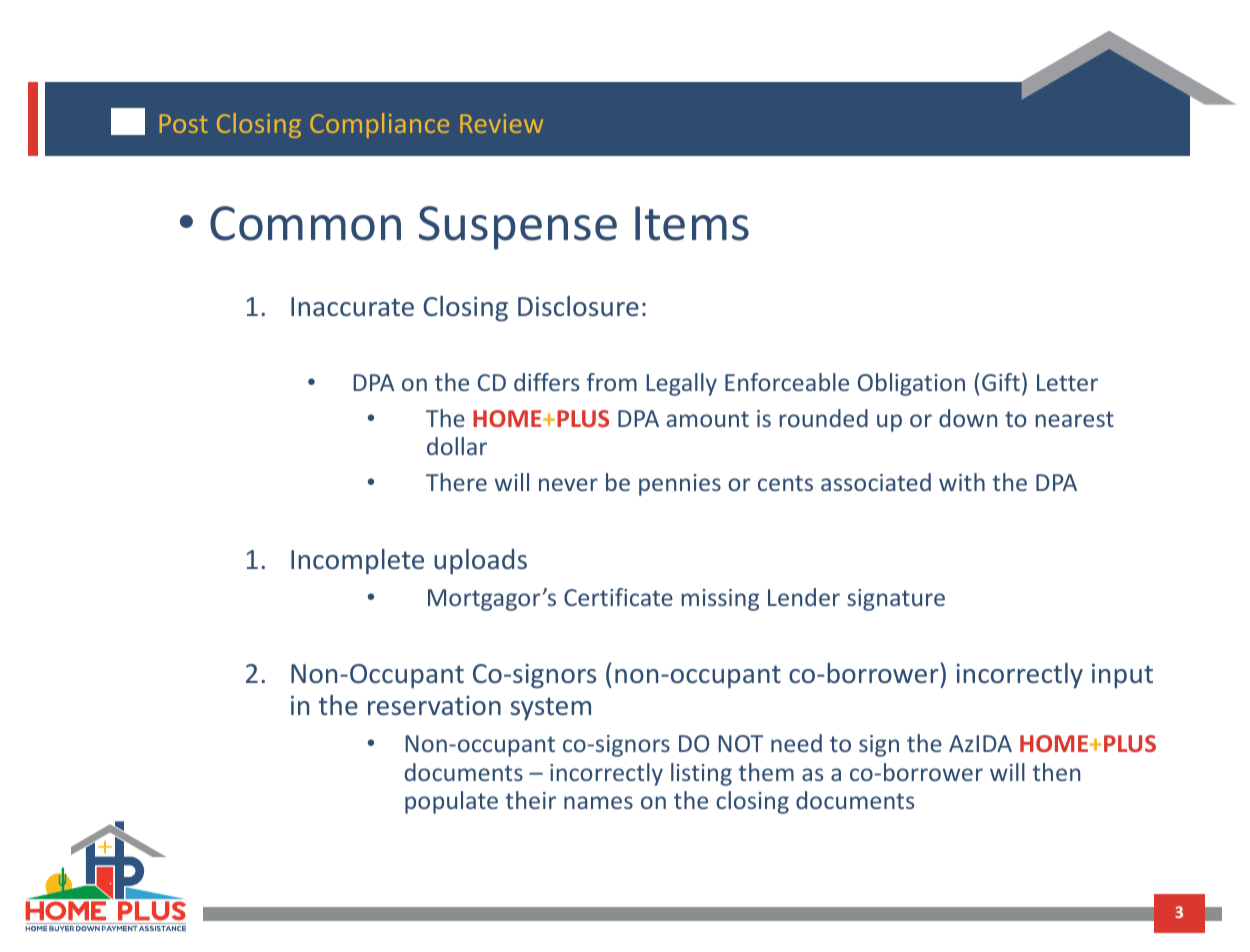 The image size is (1250, 952). Describe the element at coordinates (457, 446) in the screenshot. I see `dollar` at that location.
